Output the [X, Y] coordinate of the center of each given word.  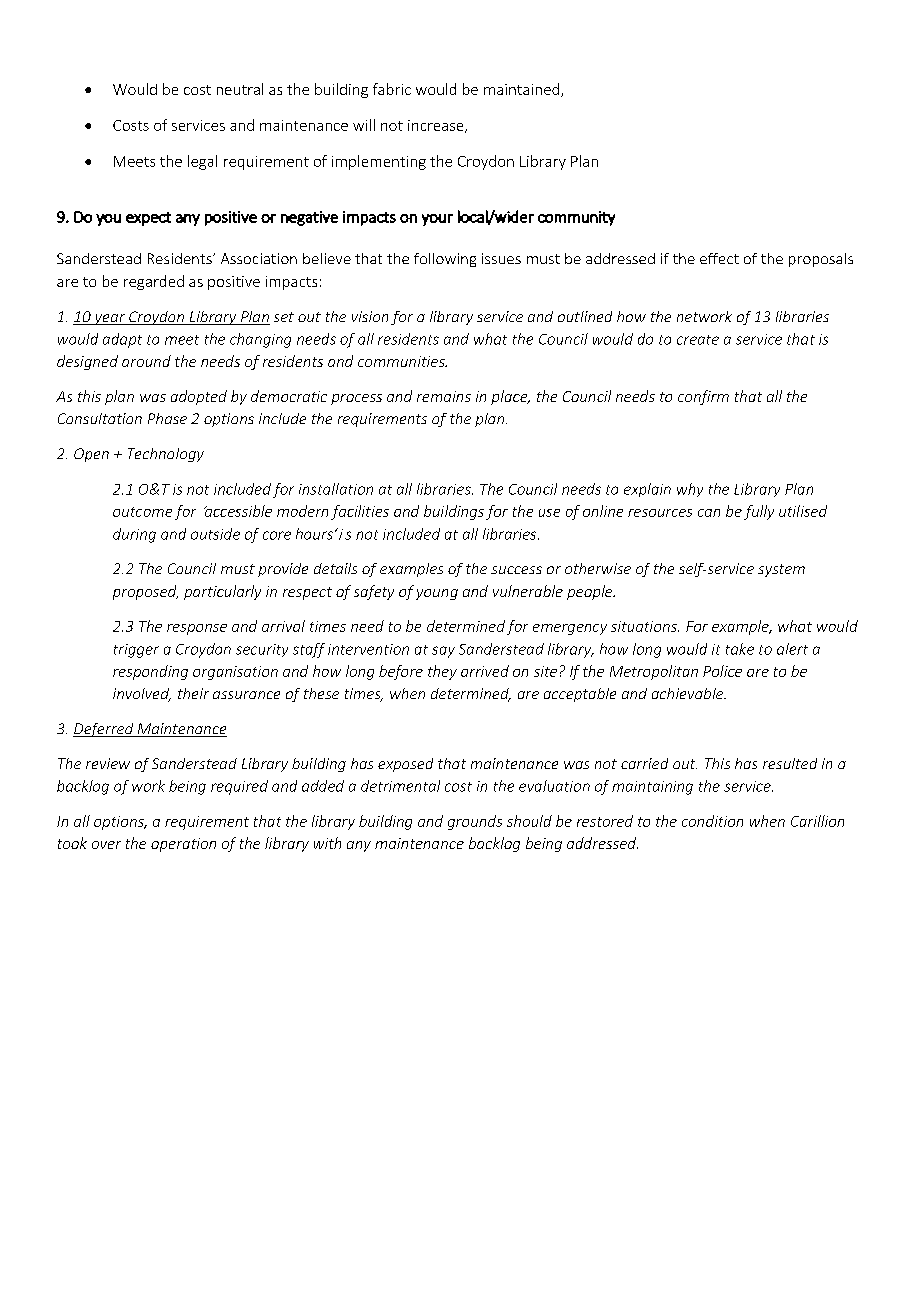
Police [722, 671]
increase [437, 126]
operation [183, 845]
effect [719, 258]
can [709, 513]
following [445, 260]
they [442, 672]
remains [444, 396]
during [134, 535]
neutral [240, 89]
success [516, 570]
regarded [154, 282]
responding [150, 672]
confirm [703, 397]
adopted [199, 397]
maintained [523, 90]
